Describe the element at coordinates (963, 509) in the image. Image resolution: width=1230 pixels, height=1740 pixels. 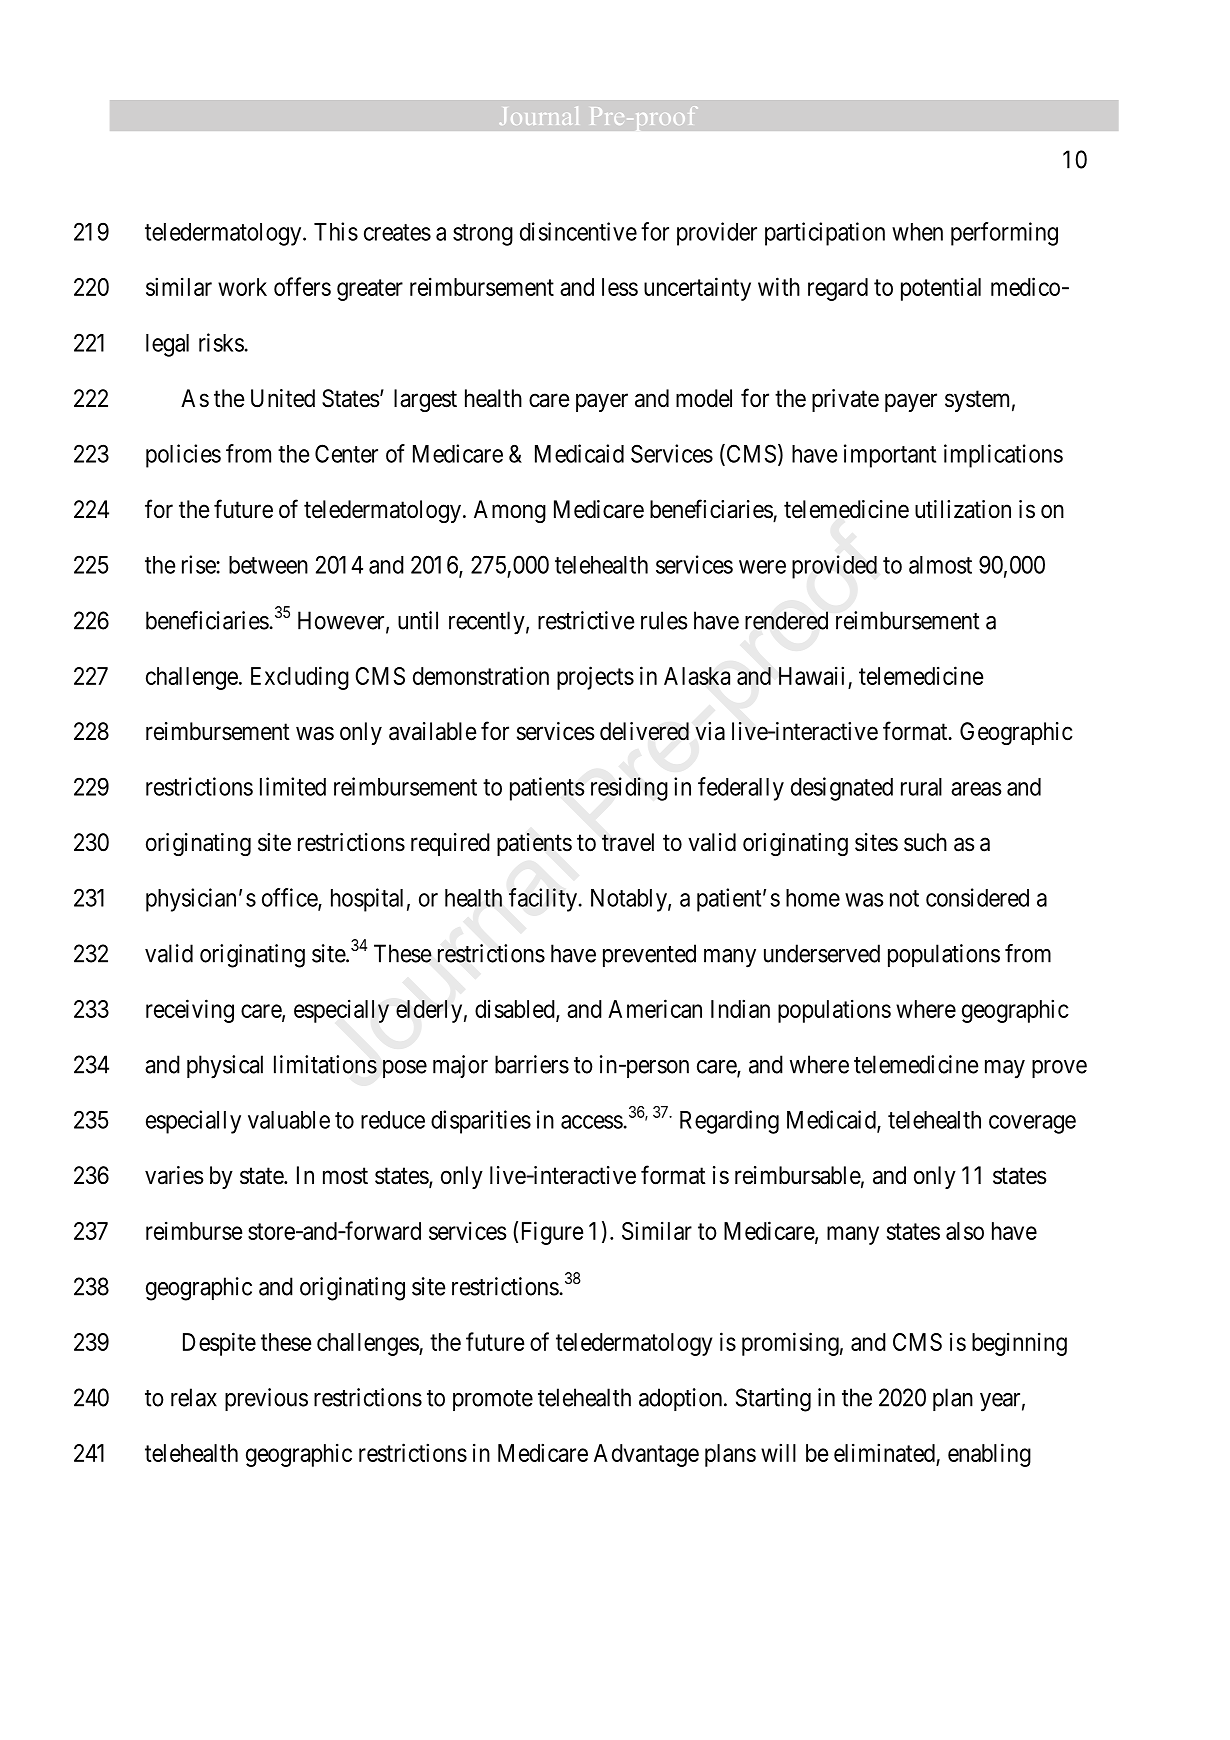
I see `utilization` at that location.
